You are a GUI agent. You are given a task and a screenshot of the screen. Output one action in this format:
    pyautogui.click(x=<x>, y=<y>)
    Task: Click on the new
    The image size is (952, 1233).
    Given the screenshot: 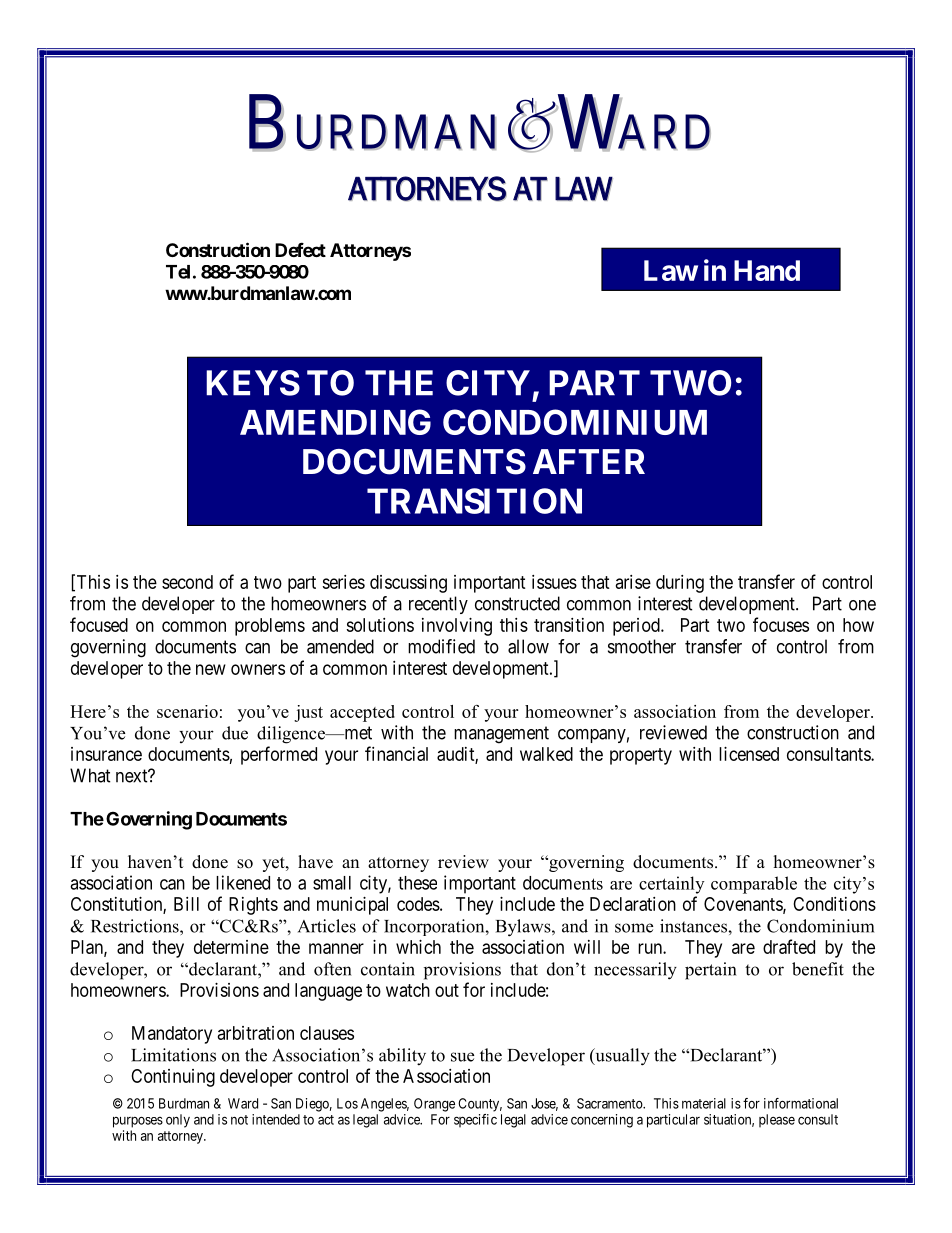 What is the action you would take?
    pyautogui.click(x=211, y=669)
